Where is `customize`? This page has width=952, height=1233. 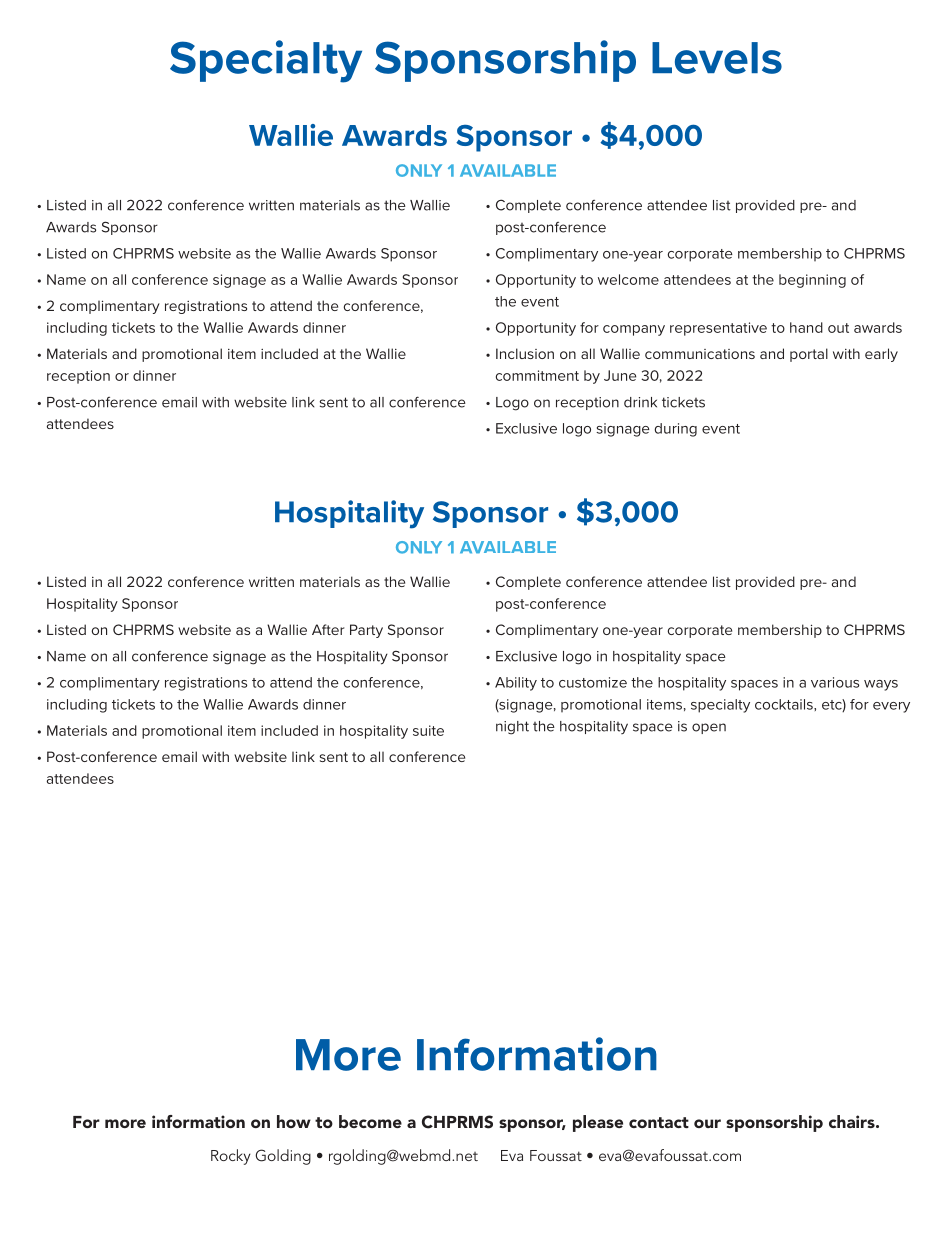 customize is located at coordinates (593, 682).
